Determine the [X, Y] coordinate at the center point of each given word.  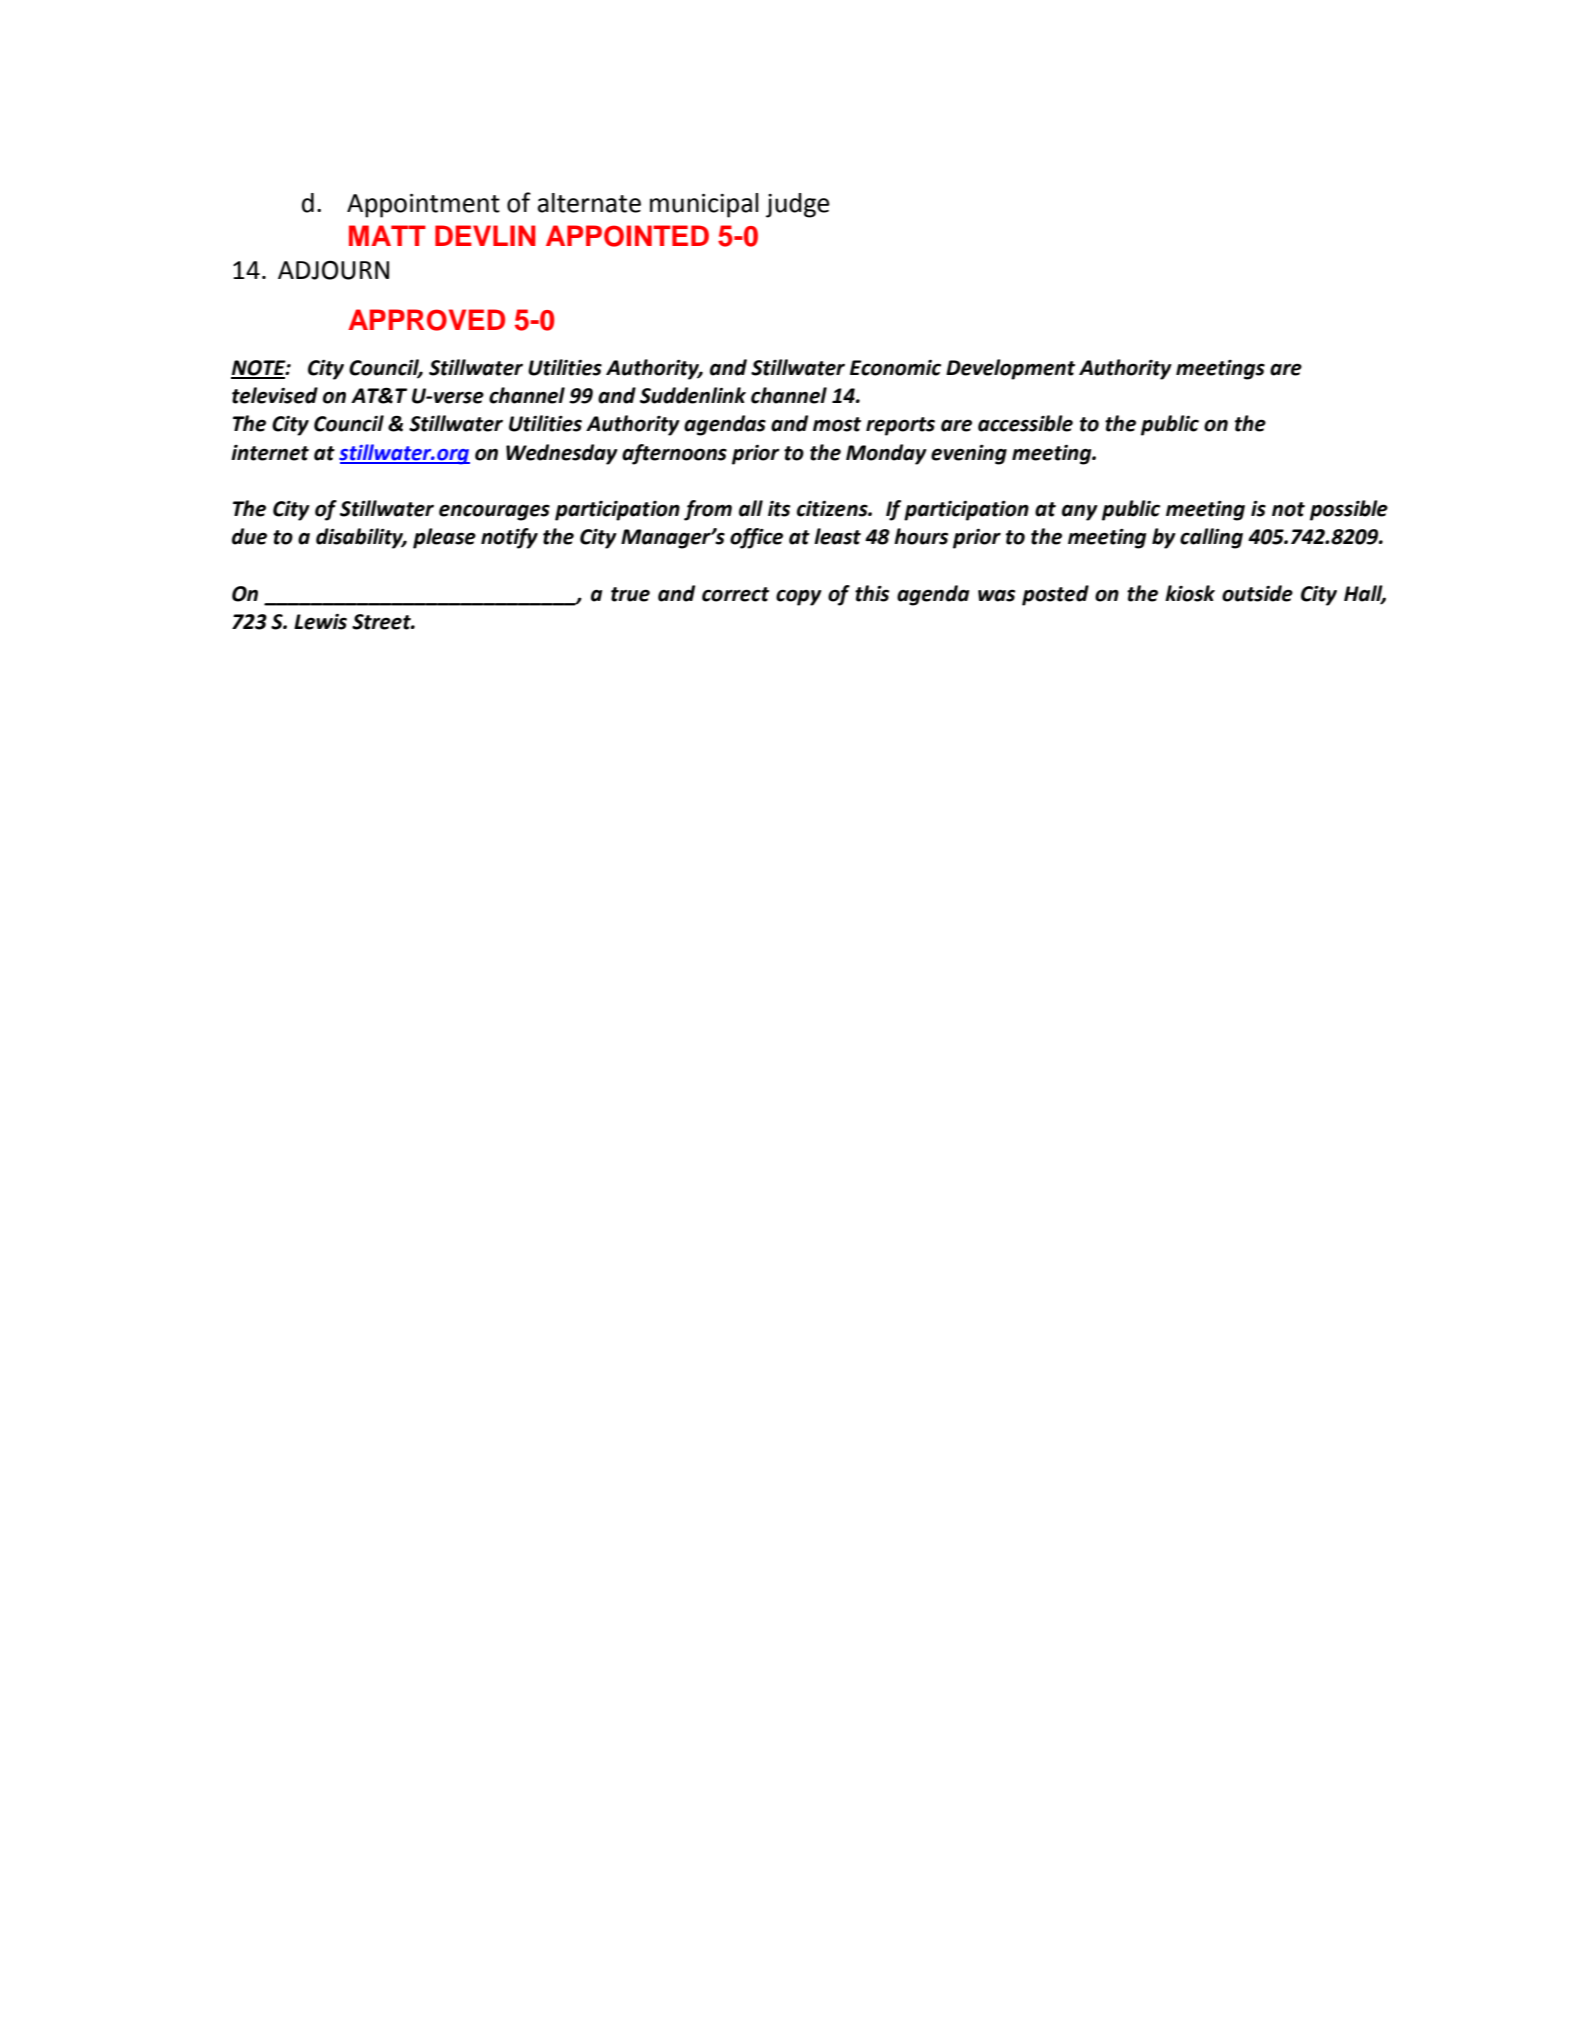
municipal [704, 205]
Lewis [320, 622]
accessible [1025, 423]
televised [275, 395]
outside [1257, 593]
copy [799, 597]
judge [798, 205]
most [837, 424]
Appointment [423, 206]
